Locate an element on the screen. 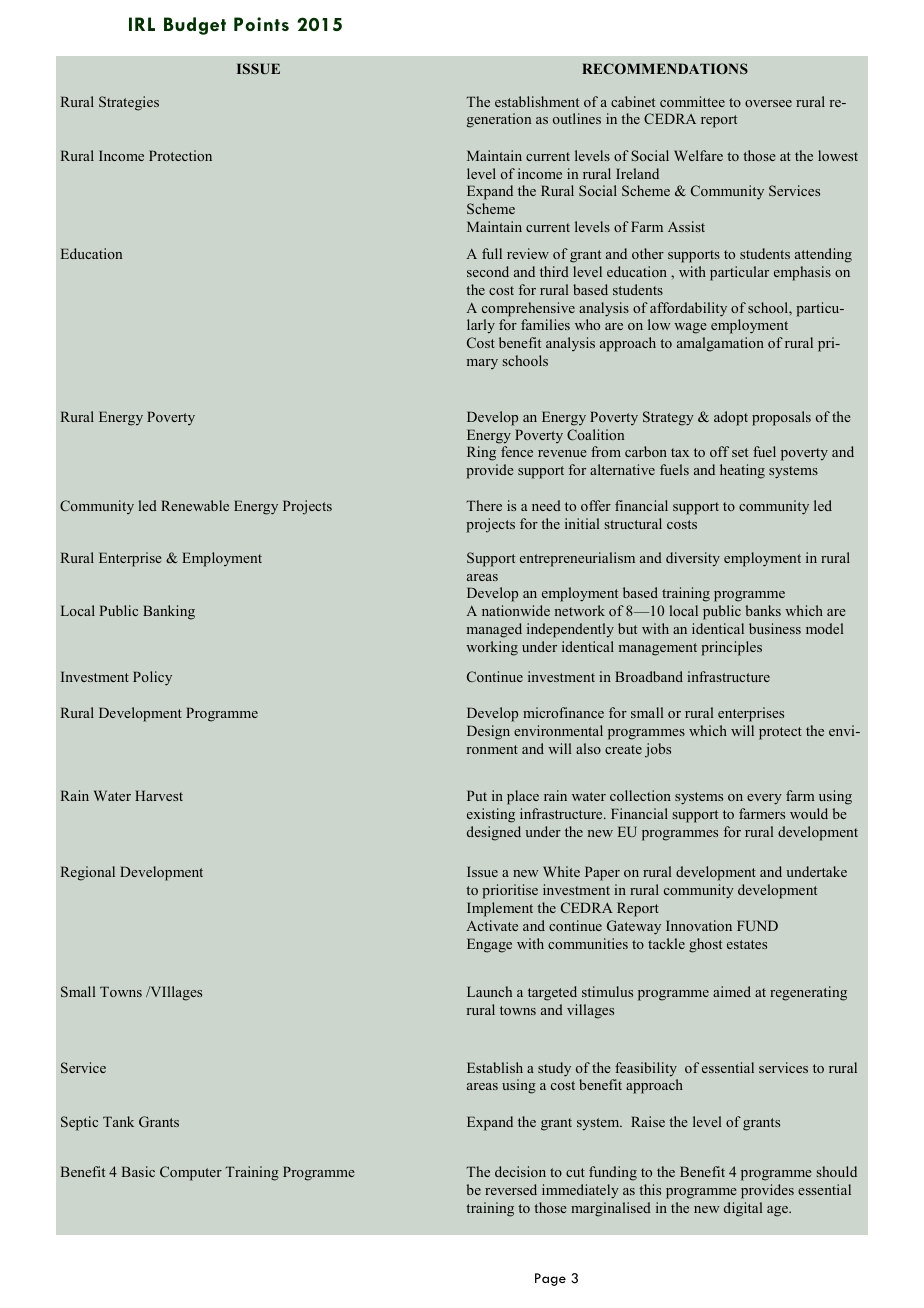 The height and width of the screenshot is (1308, 924). estates is located at coordinates (747, 944).
